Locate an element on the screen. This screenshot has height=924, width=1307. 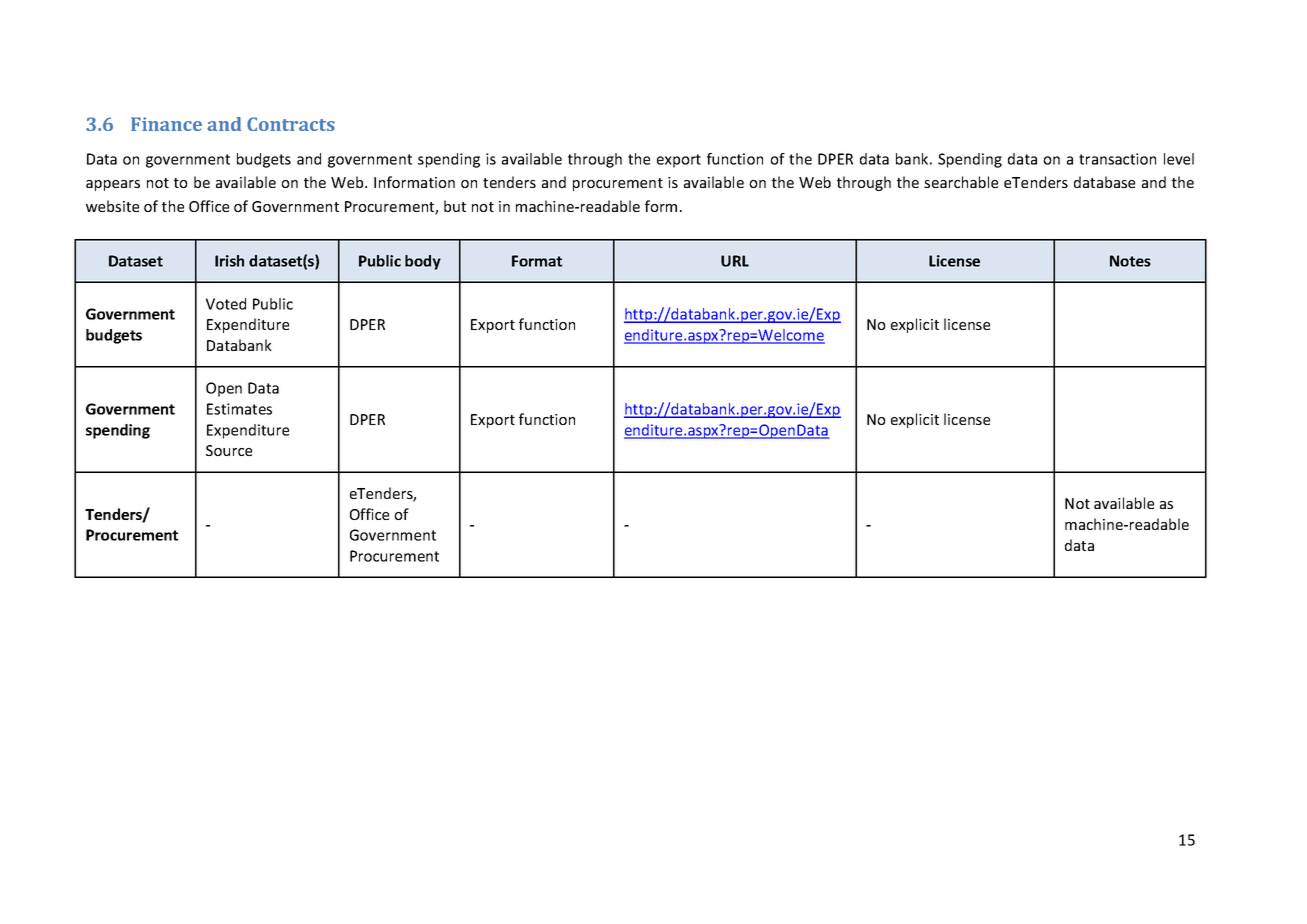
level is located at coordinates (1179, 159).
